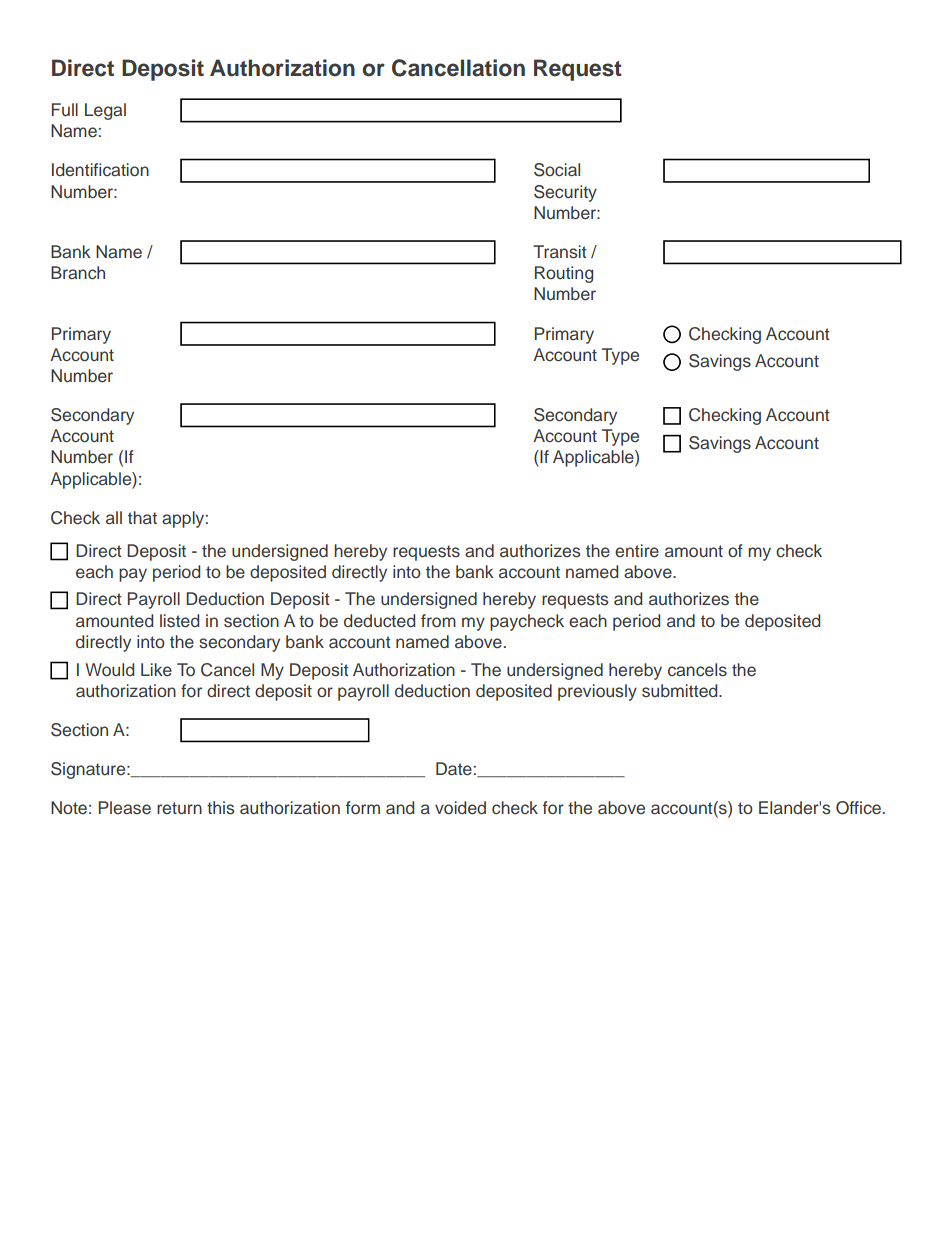 The image size is (952, 1233). Describe the element at coordinates (564, 274) in the screenshot. I see `Routing` at that location.
